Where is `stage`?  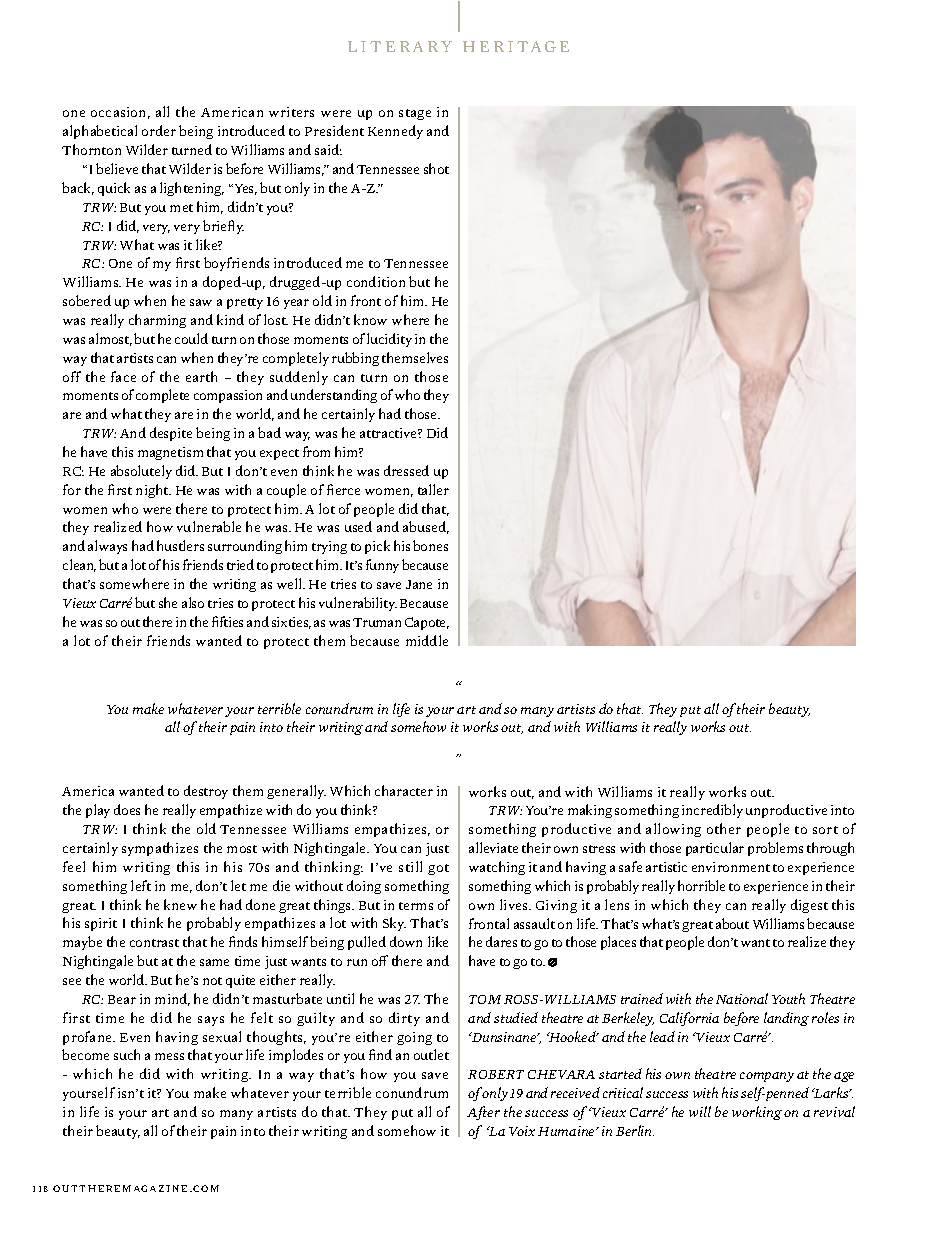
stage is located at coordinates (415, 114).
